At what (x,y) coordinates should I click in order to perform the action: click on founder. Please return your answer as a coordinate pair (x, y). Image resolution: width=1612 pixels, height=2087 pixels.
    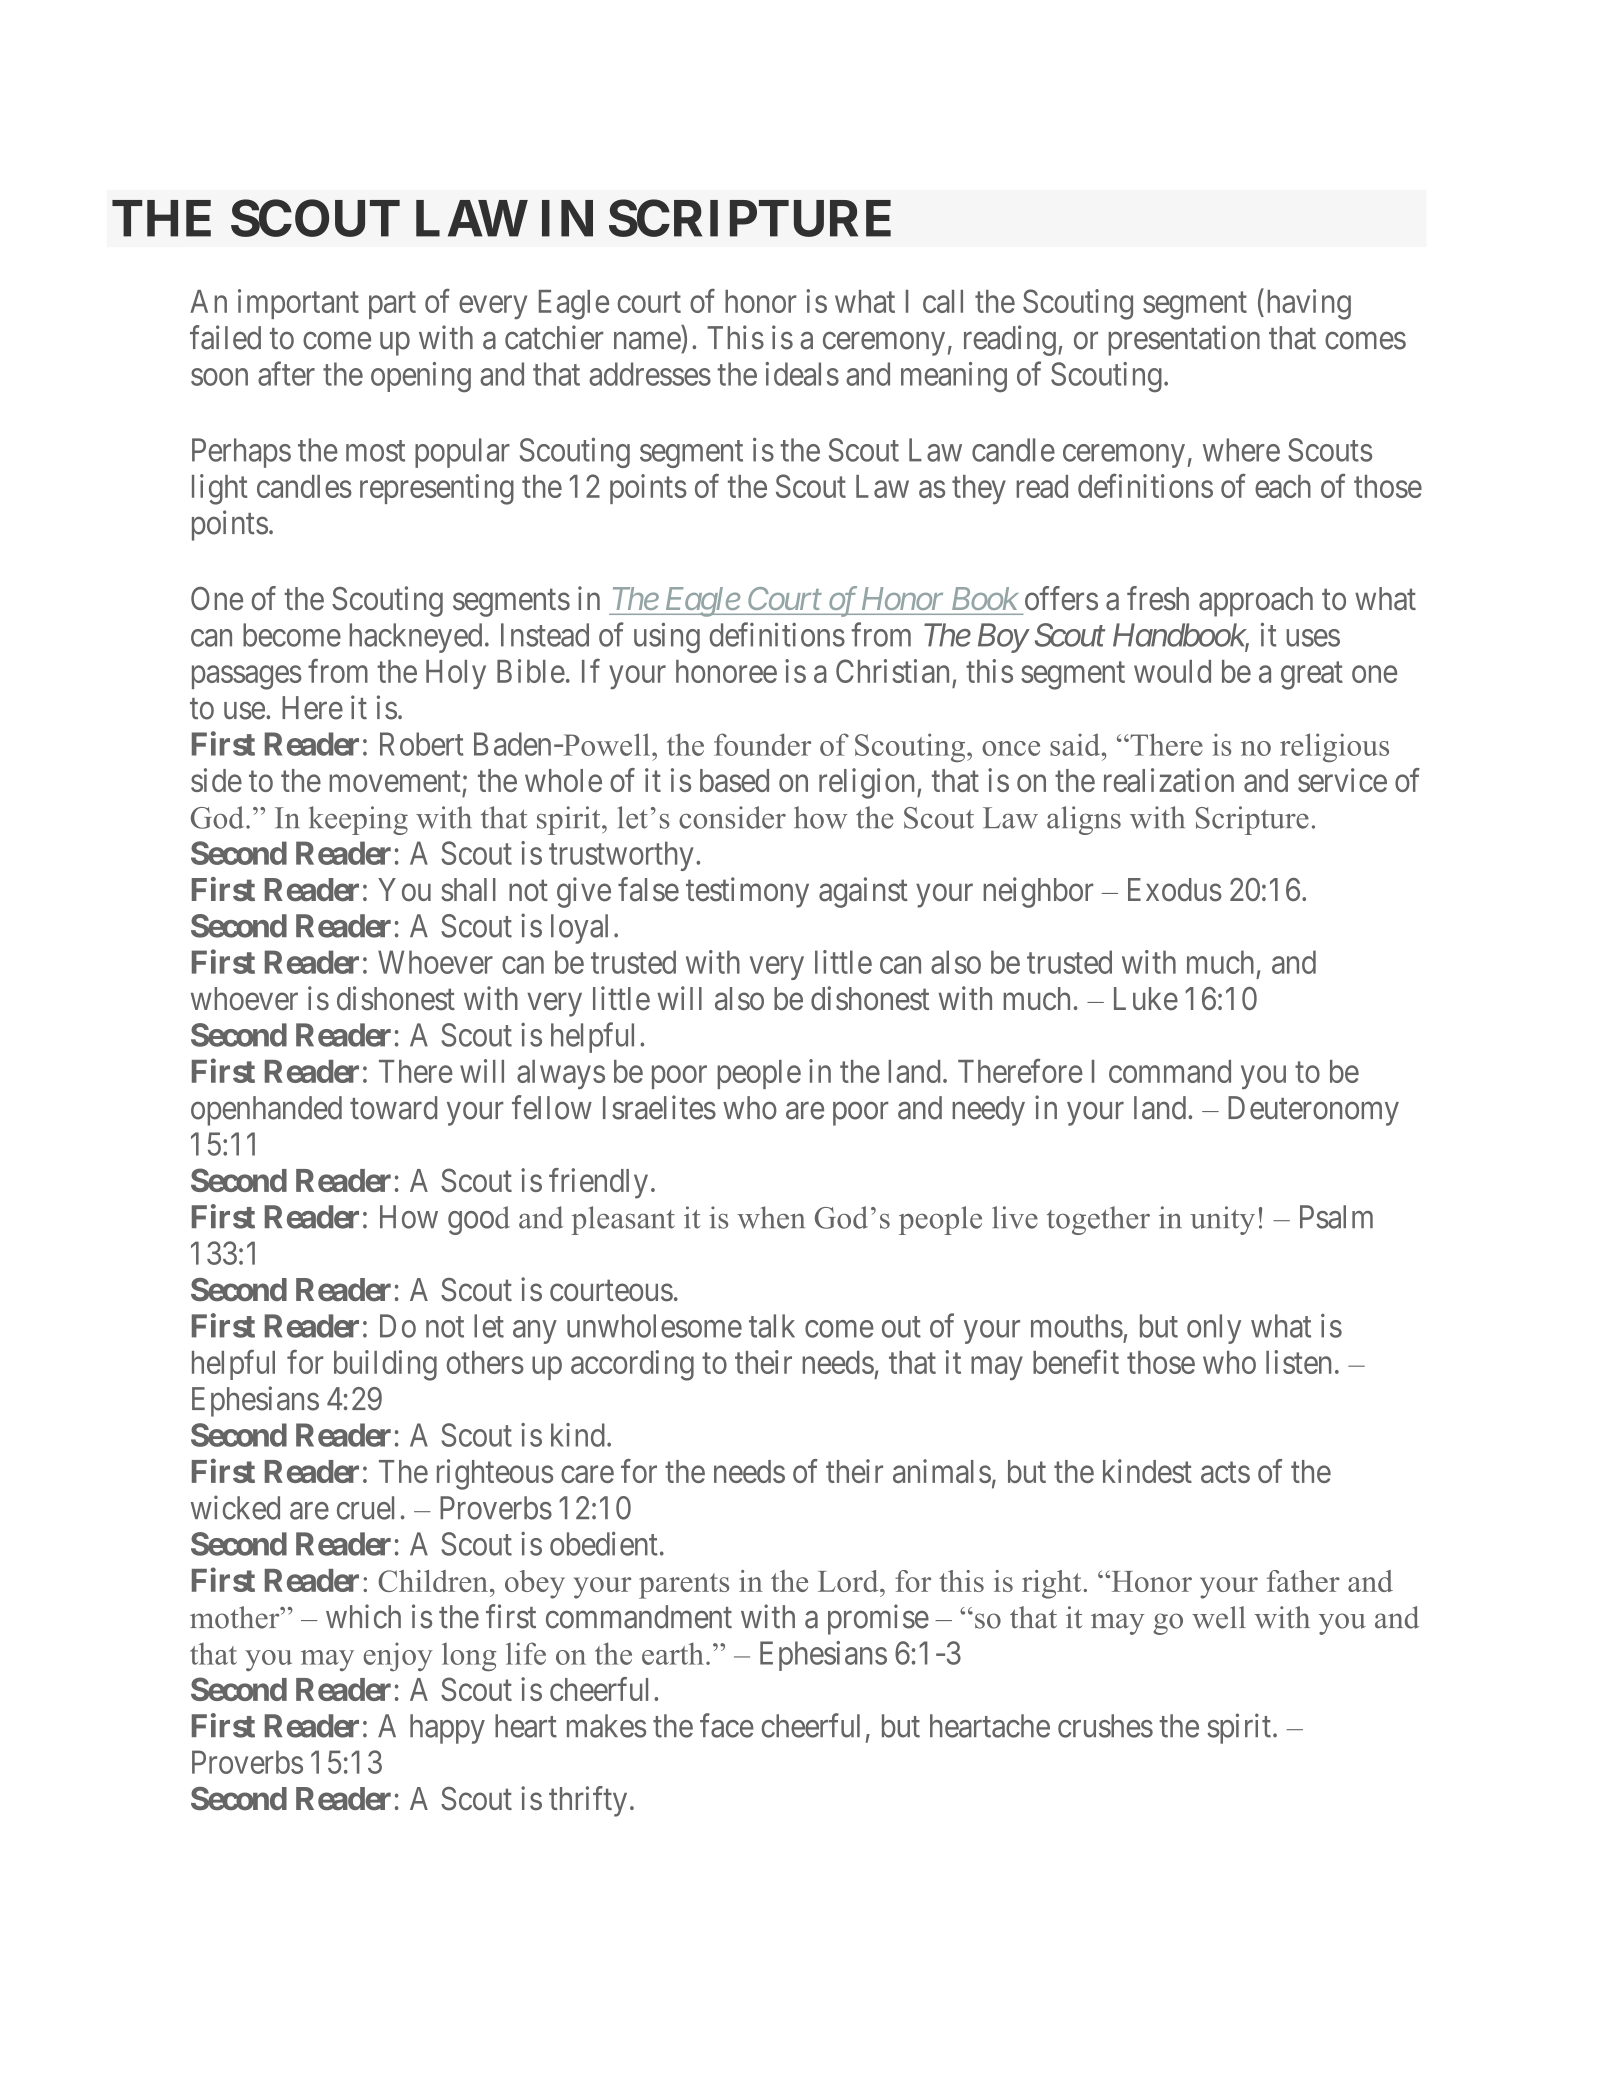
    Looking at the image, I should click on (762, 744).
